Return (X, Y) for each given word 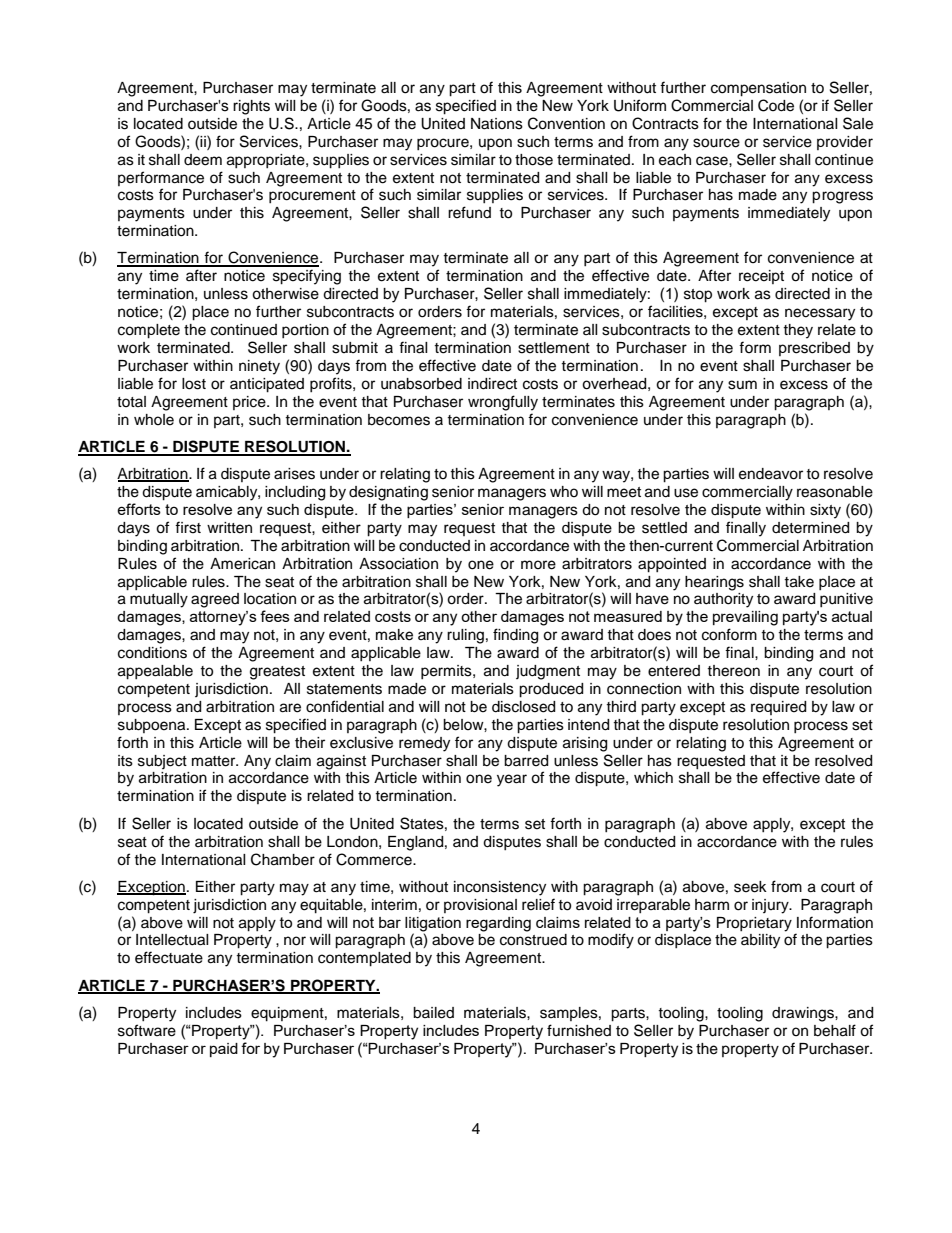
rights (251, 107)
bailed (433, 1013)
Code (776, 105)
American (242, 564)
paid (224, 1050)
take (799, 582)
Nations (497, 124)
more (538, 565)
